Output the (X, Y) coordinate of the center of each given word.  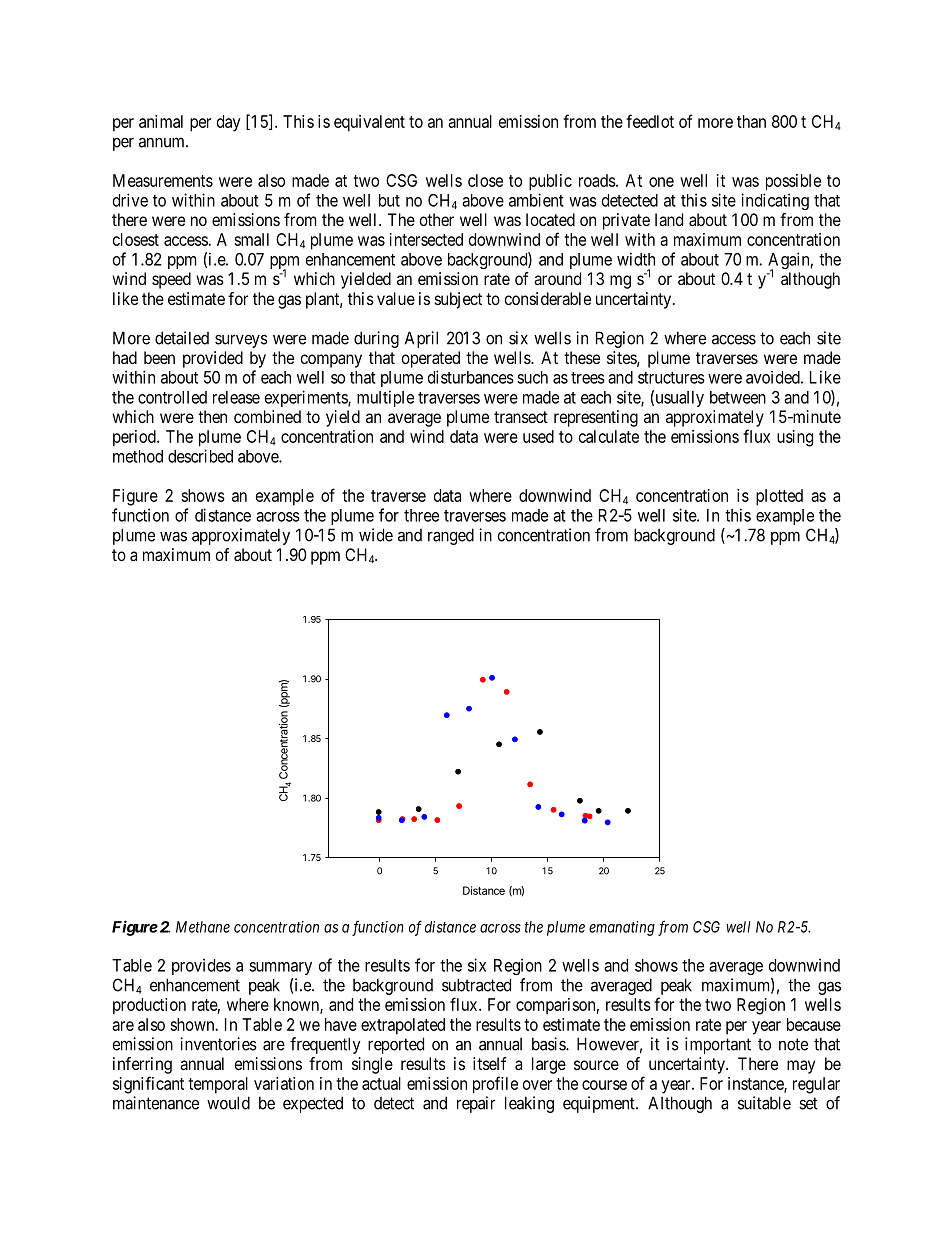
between (738, 397)
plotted (779, 497)
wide (376, 535)
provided (213, 359)
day (229, 123)
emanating (622, 928)
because (814, 1024)
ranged (451, 536)
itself (490, 1063)
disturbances (471, 377)
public (550, 182)
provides (201, 966)
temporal (218, 1085)
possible (793, 182)
